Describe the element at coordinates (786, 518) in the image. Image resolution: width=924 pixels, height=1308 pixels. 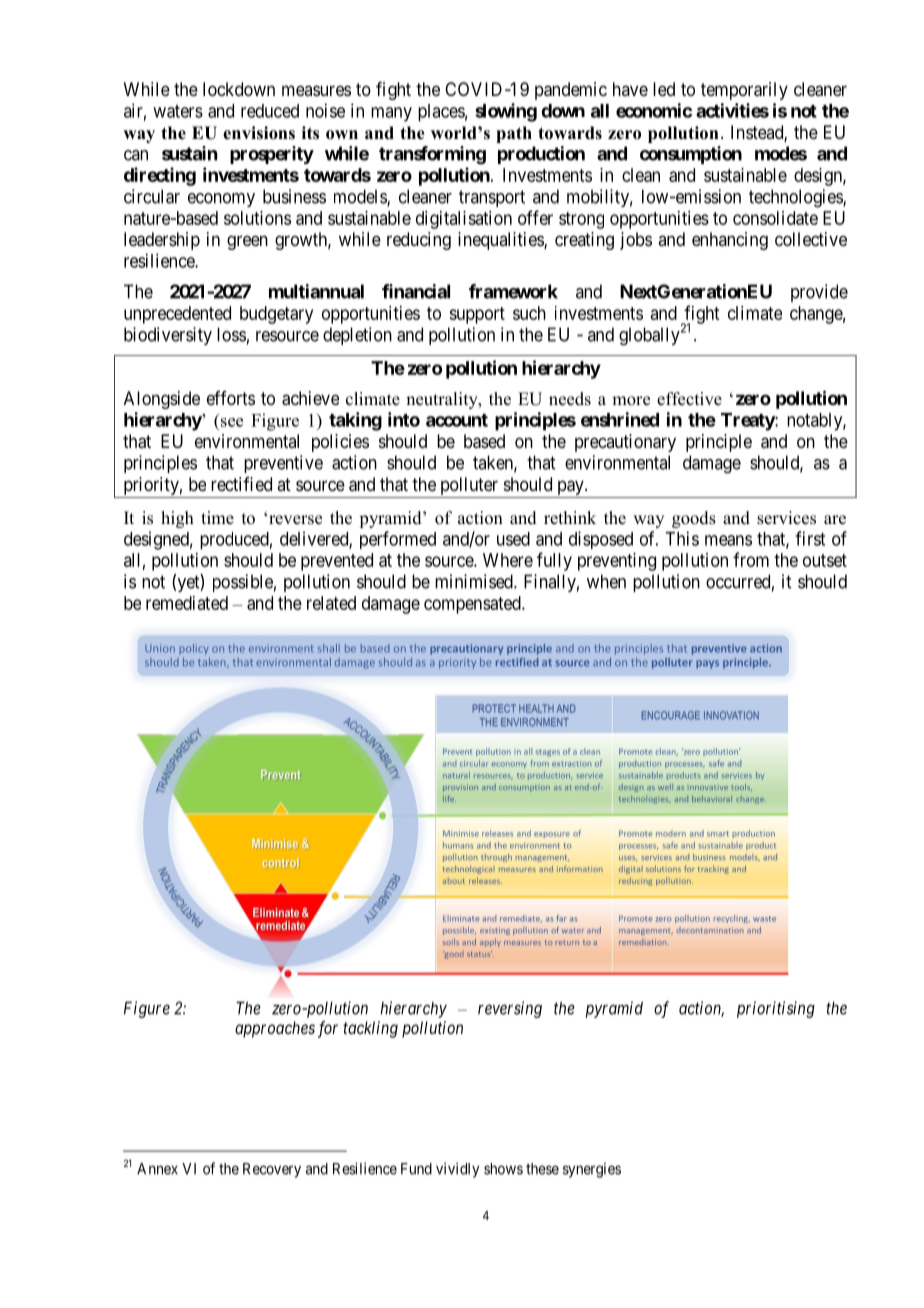
I see `services` at that location.
